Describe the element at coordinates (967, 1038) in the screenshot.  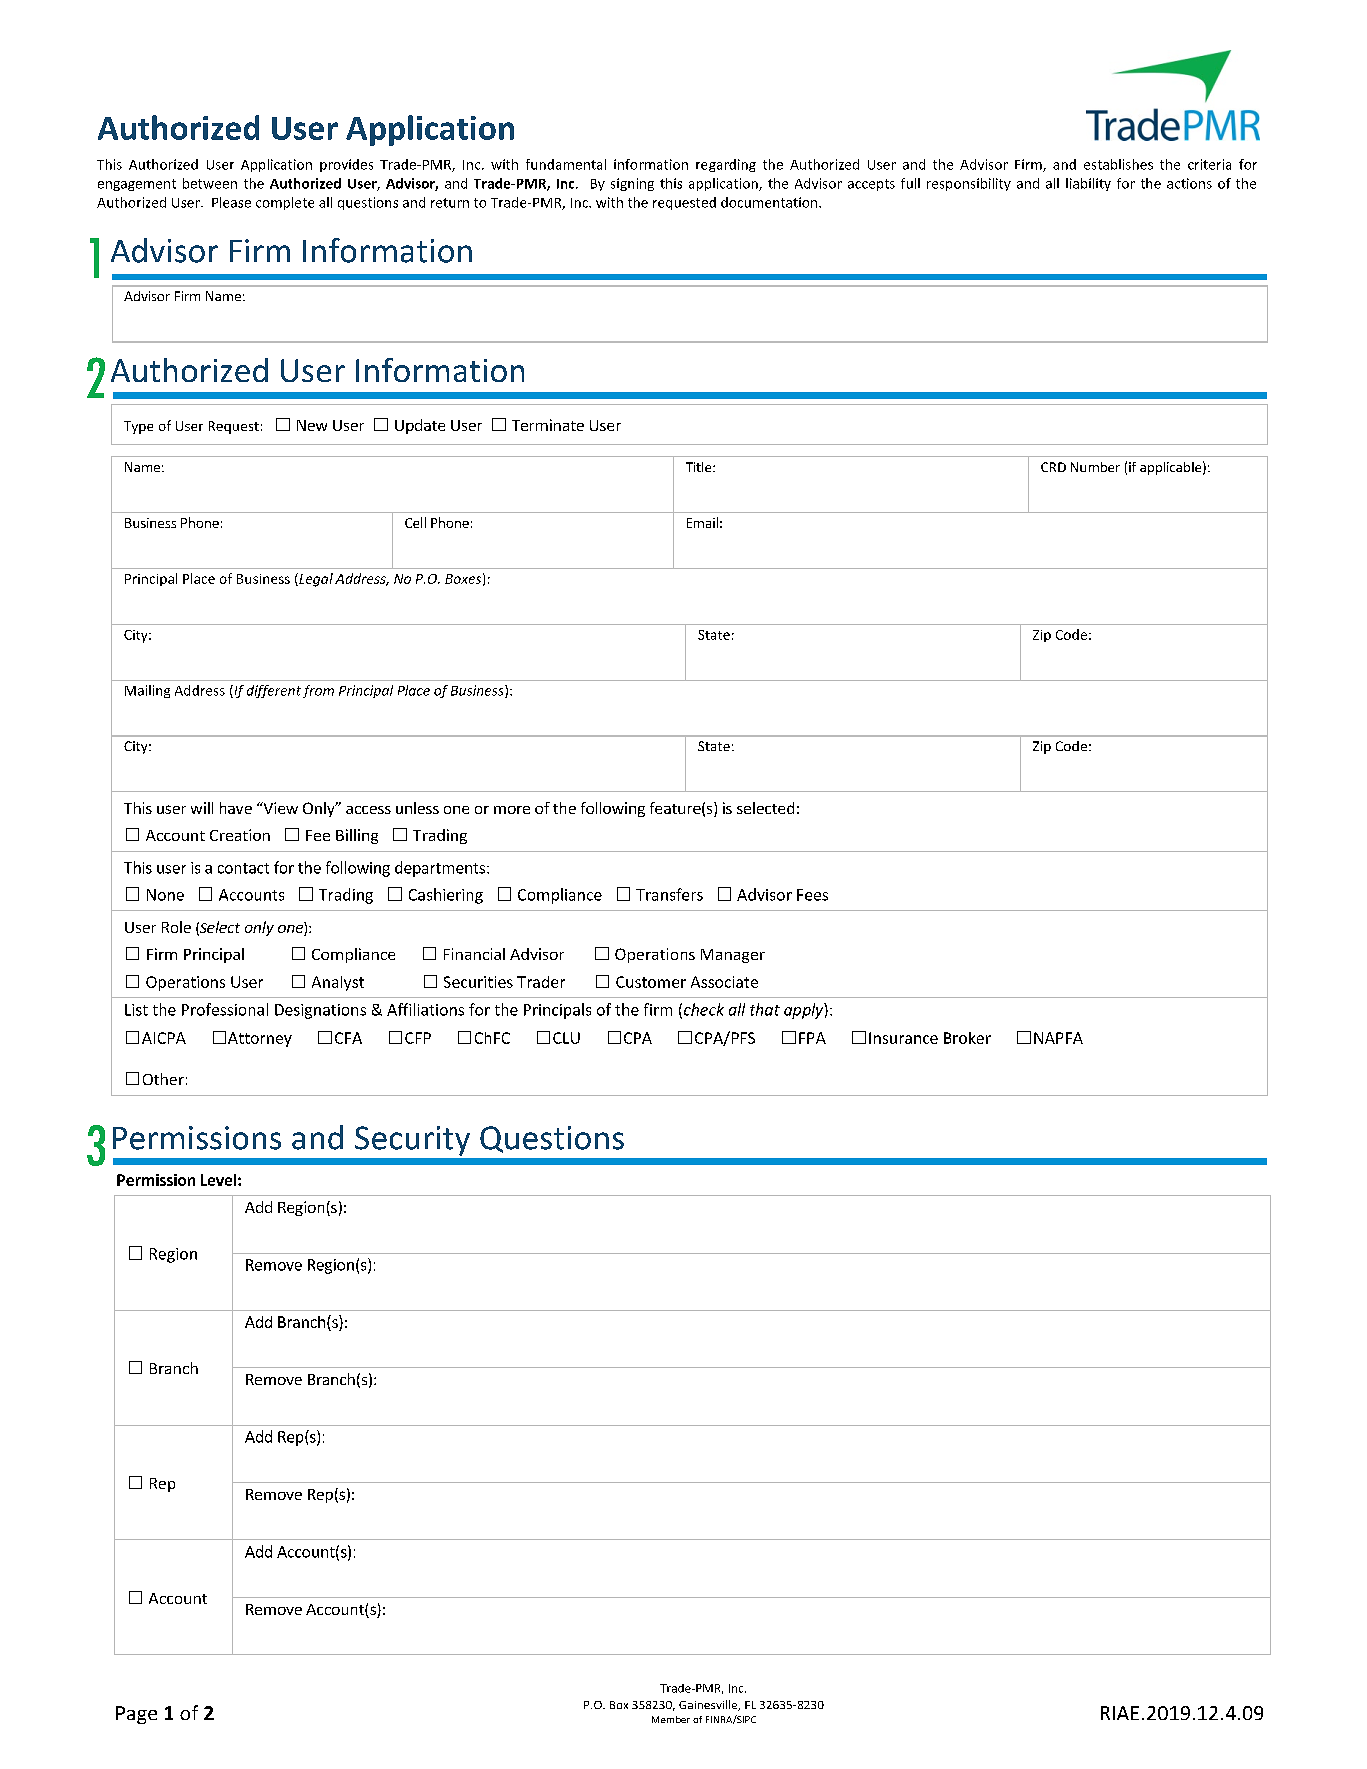
I see `Broker` at that location.
